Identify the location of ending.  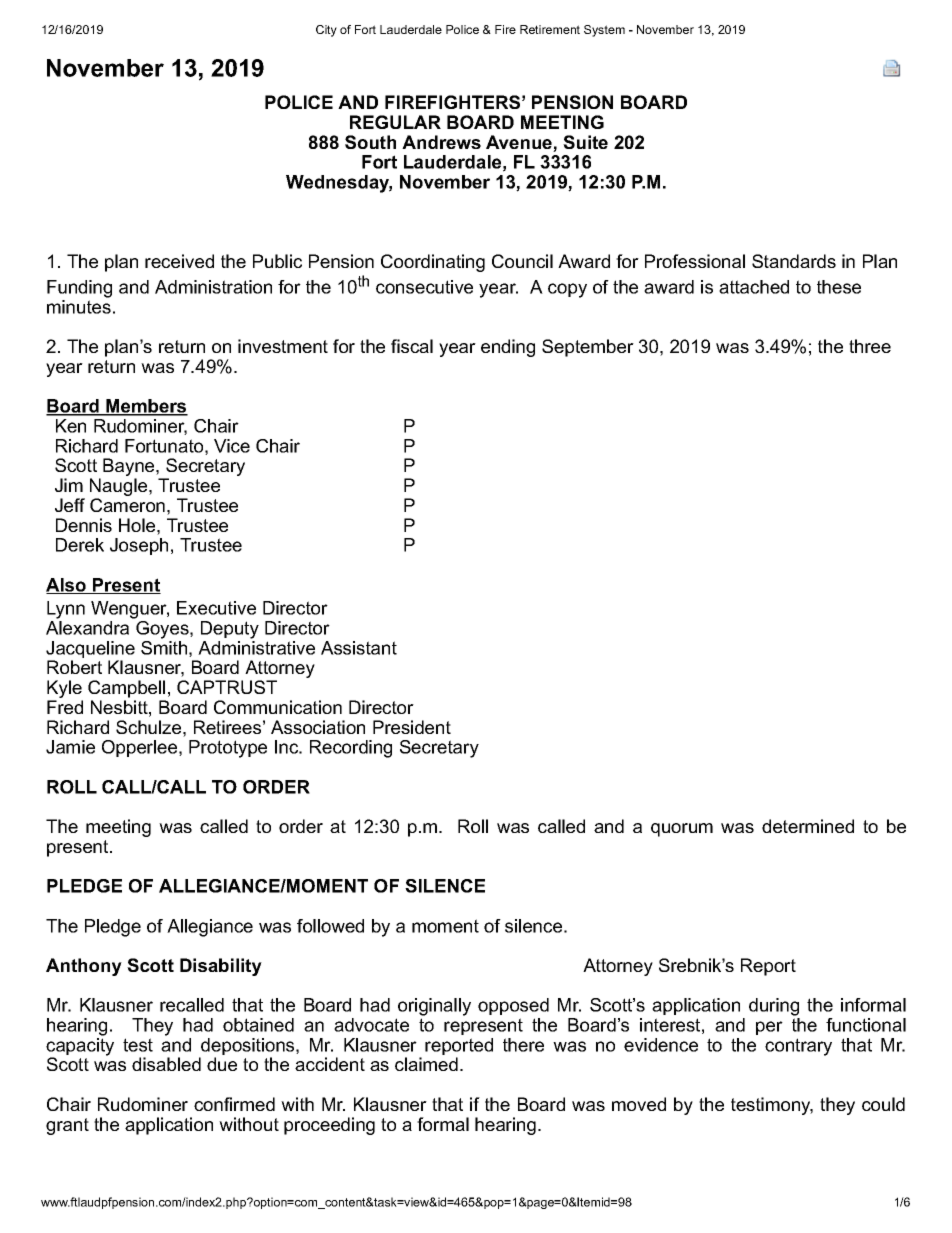
(508, 348).
